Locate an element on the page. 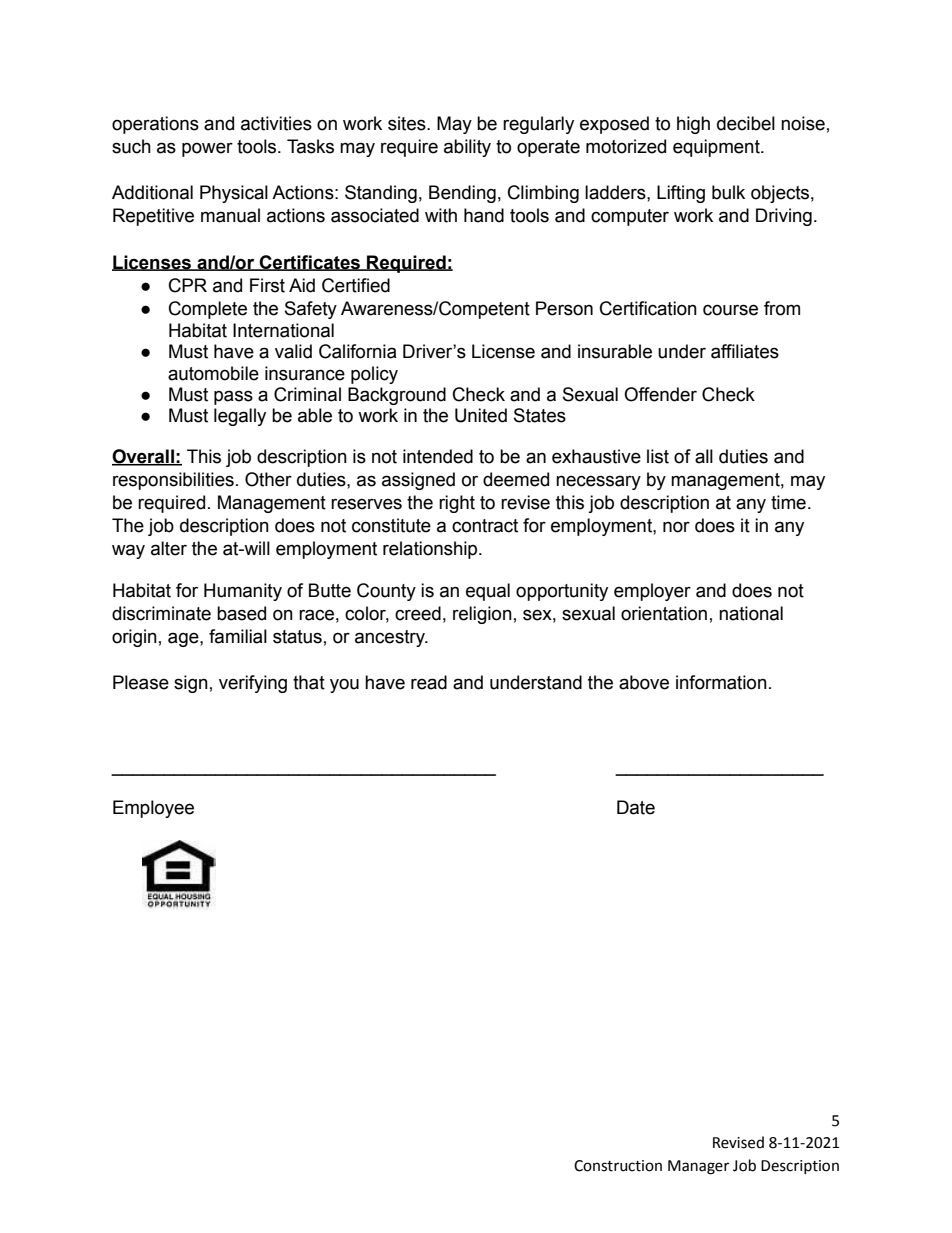  ability is located at coordinates (467, 148).
